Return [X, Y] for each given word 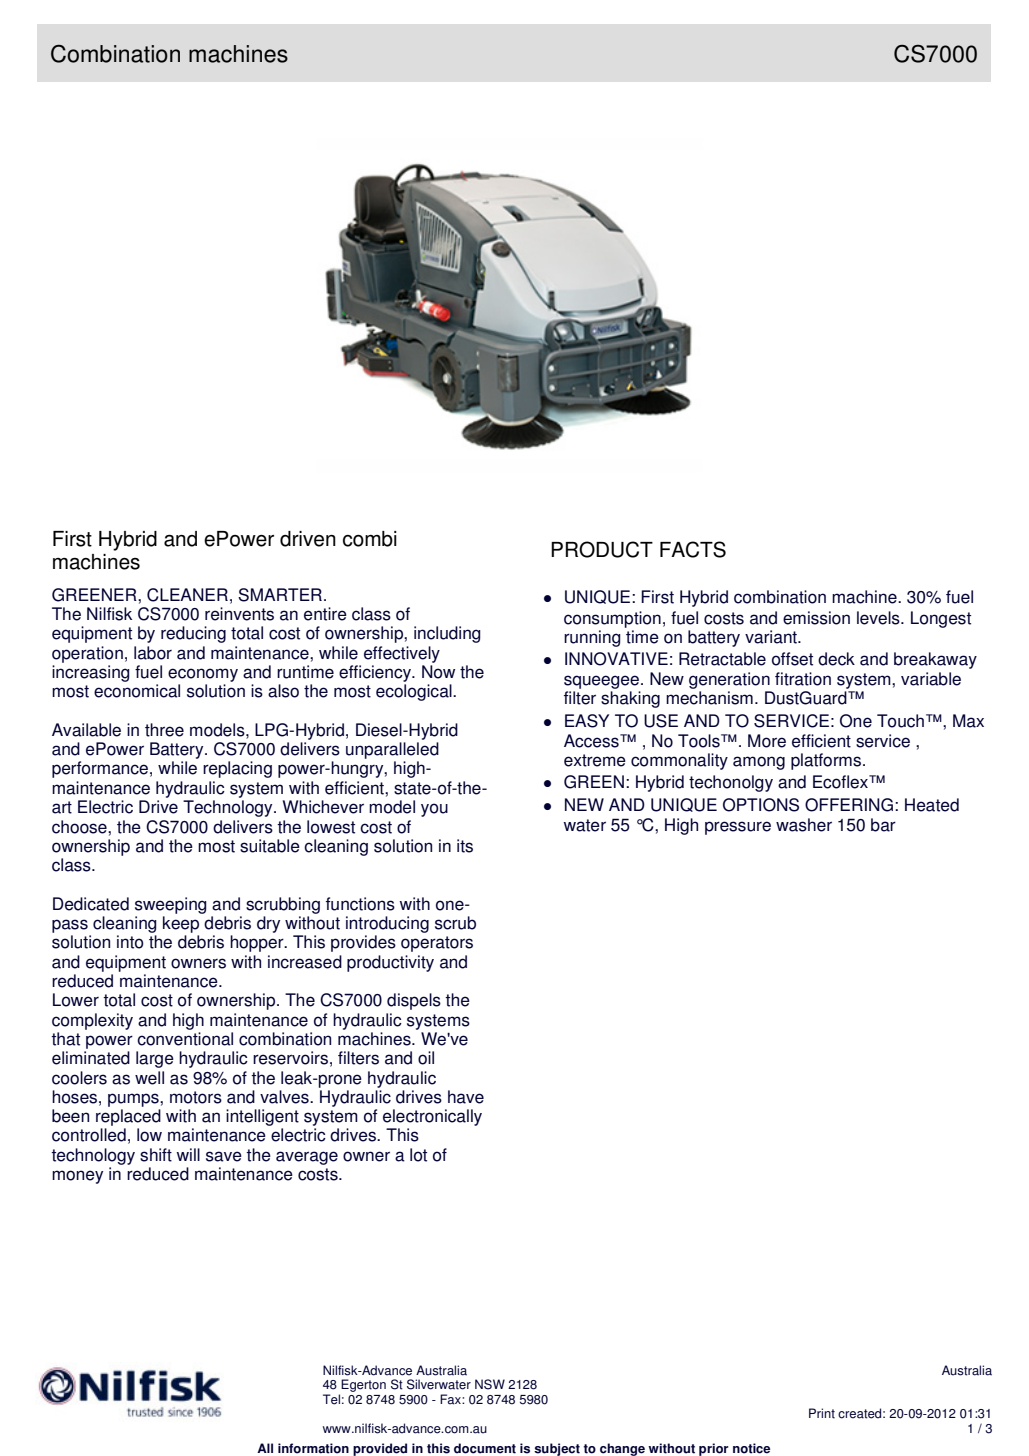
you [434, 810]
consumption [612, 619]
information [313, 1448]
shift [156, 1155]
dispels [414, 1001]
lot [418, 1155]
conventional [185, 1039]
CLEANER [187, 595]
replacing [237, 769]
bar [883, 825]
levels [879, 618]
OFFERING [850, 805]
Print [822, 1413]
